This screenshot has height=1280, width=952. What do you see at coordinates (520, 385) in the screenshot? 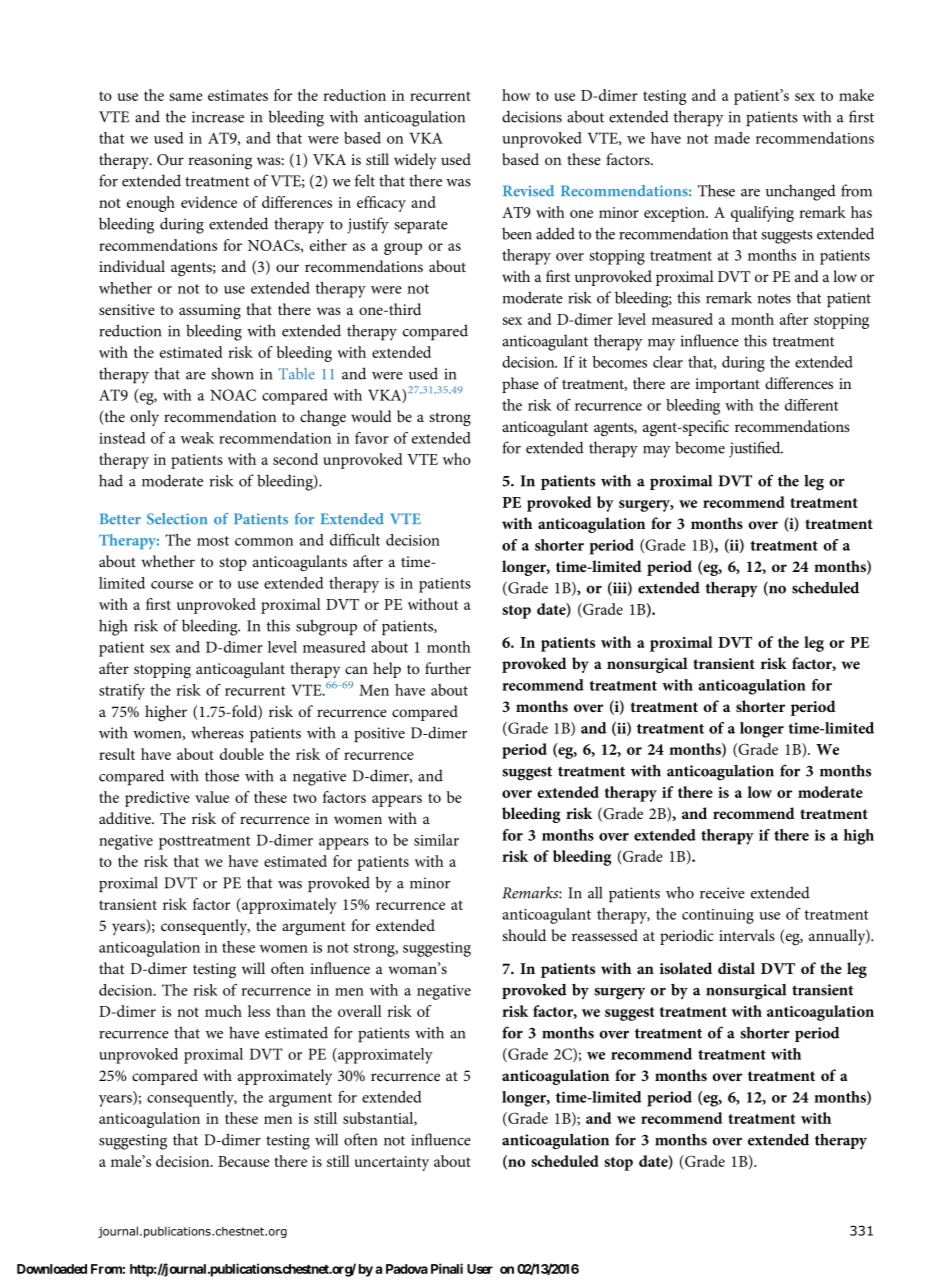
I see `phase` at bounding box center [520, 385].
